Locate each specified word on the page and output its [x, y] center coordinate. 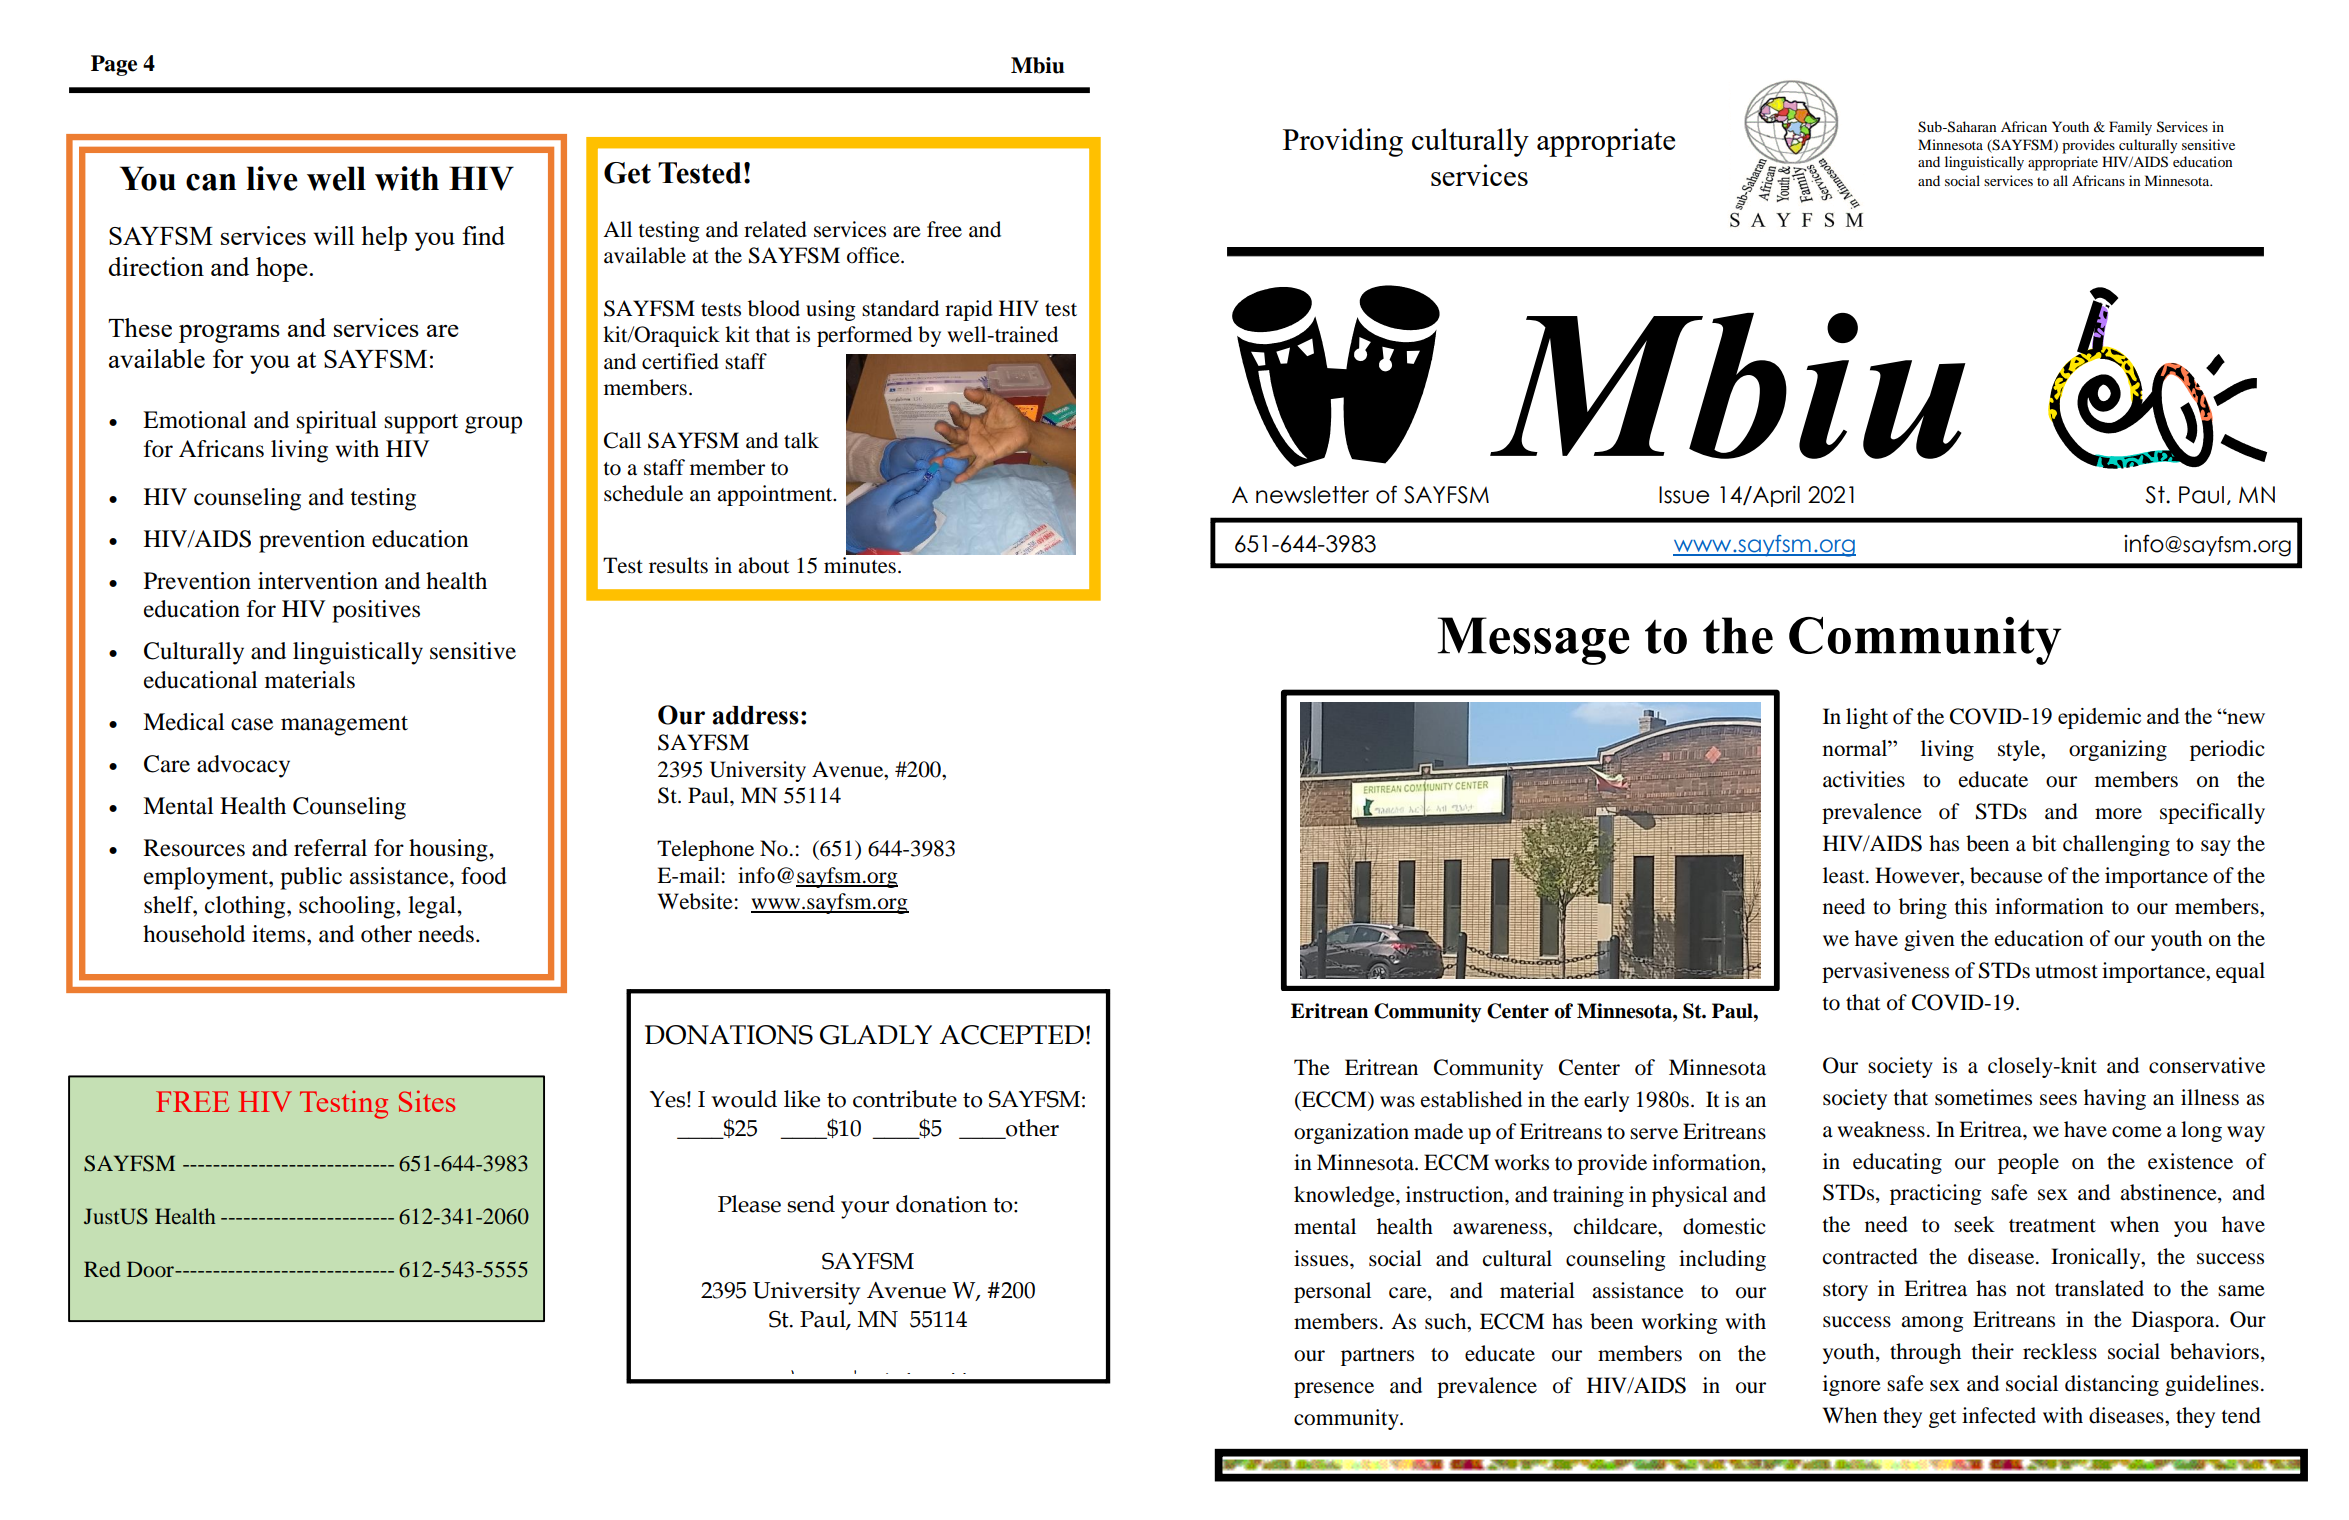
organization [1351, 1133]
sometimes [1983, 1097]
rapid [969, 310]
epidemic [2099, 718]
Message [1534, 641]
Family [2130, 128]
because [2006, 875]
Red [102, 1269]
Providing [1343, 142]
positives [376, 611]
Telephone [705, 850]
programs [229, 333]
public [311, 878]
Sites [427, 1101]
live [272, 178]
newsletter [1312, 495]
